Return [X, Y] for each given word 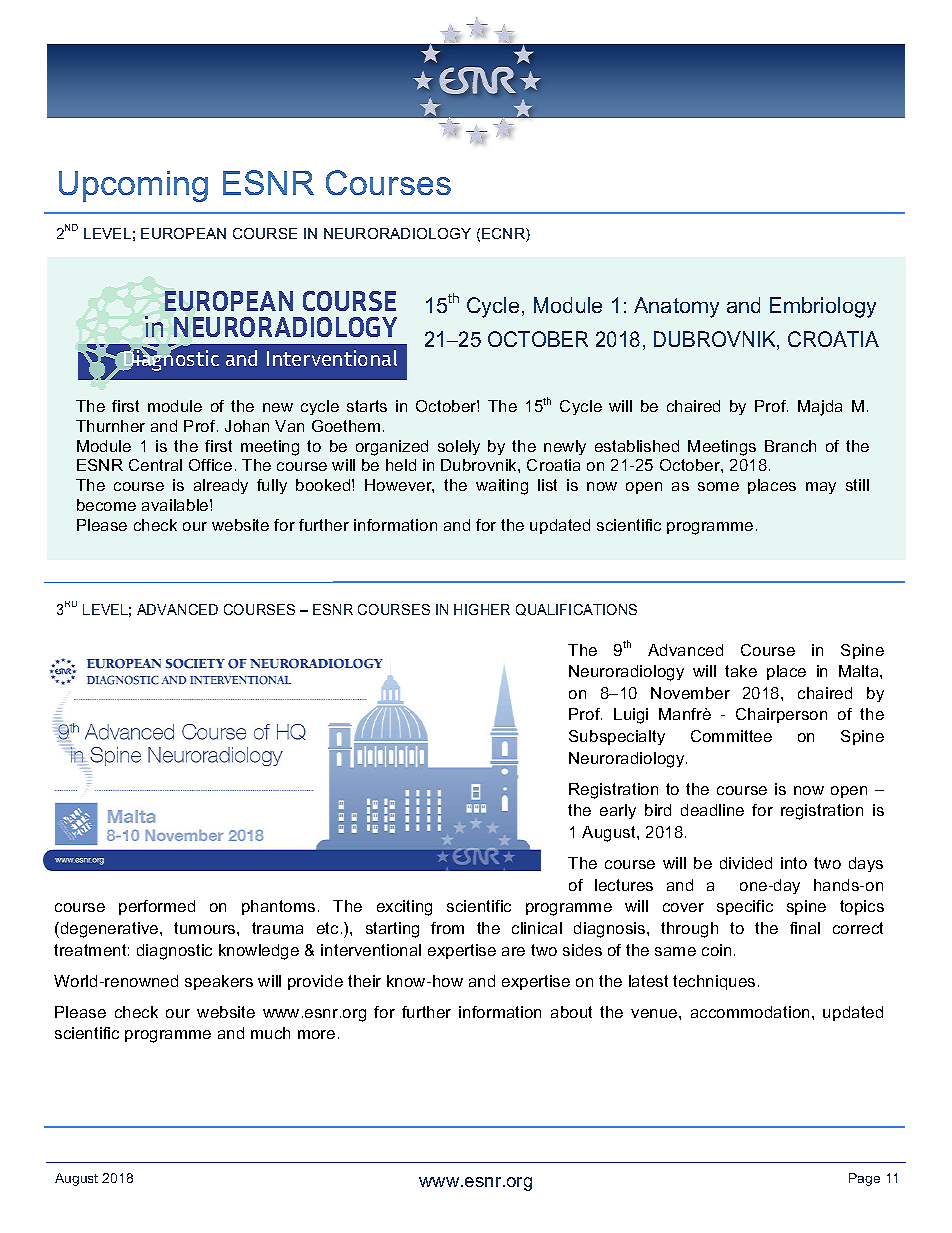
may [821, 488]
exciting [404, 908]
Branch [790, 446]
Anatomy [676, 307]
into [794, 863]
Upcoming [133, 186]
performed [157, 907]
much [270, 1033]
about [571, 1012]
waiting [502, 487]
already [221, 486]
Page [864, 1179]
